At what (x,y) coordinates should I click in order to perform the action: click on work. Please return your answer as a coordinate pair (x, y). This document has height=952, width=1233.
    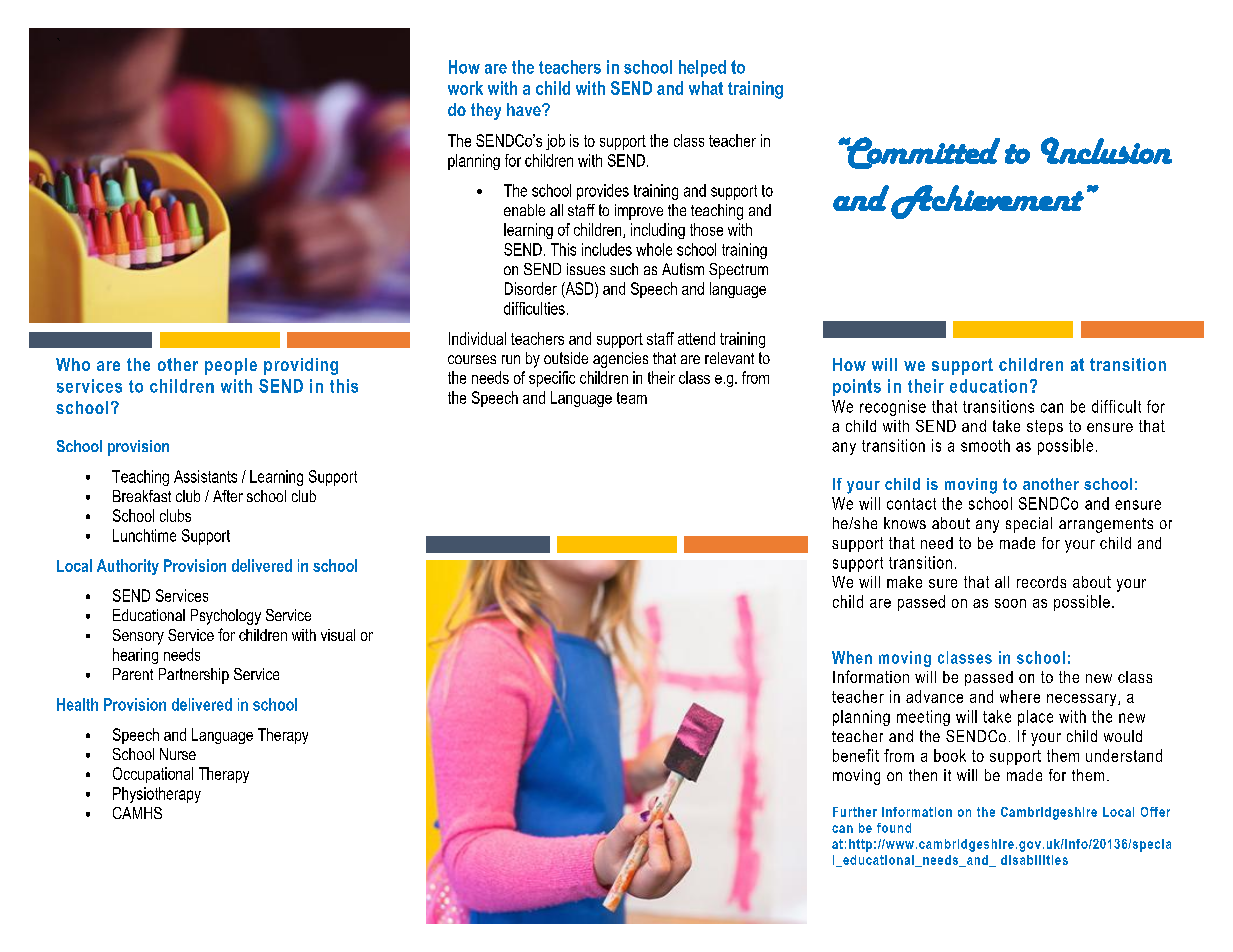
    Looking at the image, I should click on (465, 88).
